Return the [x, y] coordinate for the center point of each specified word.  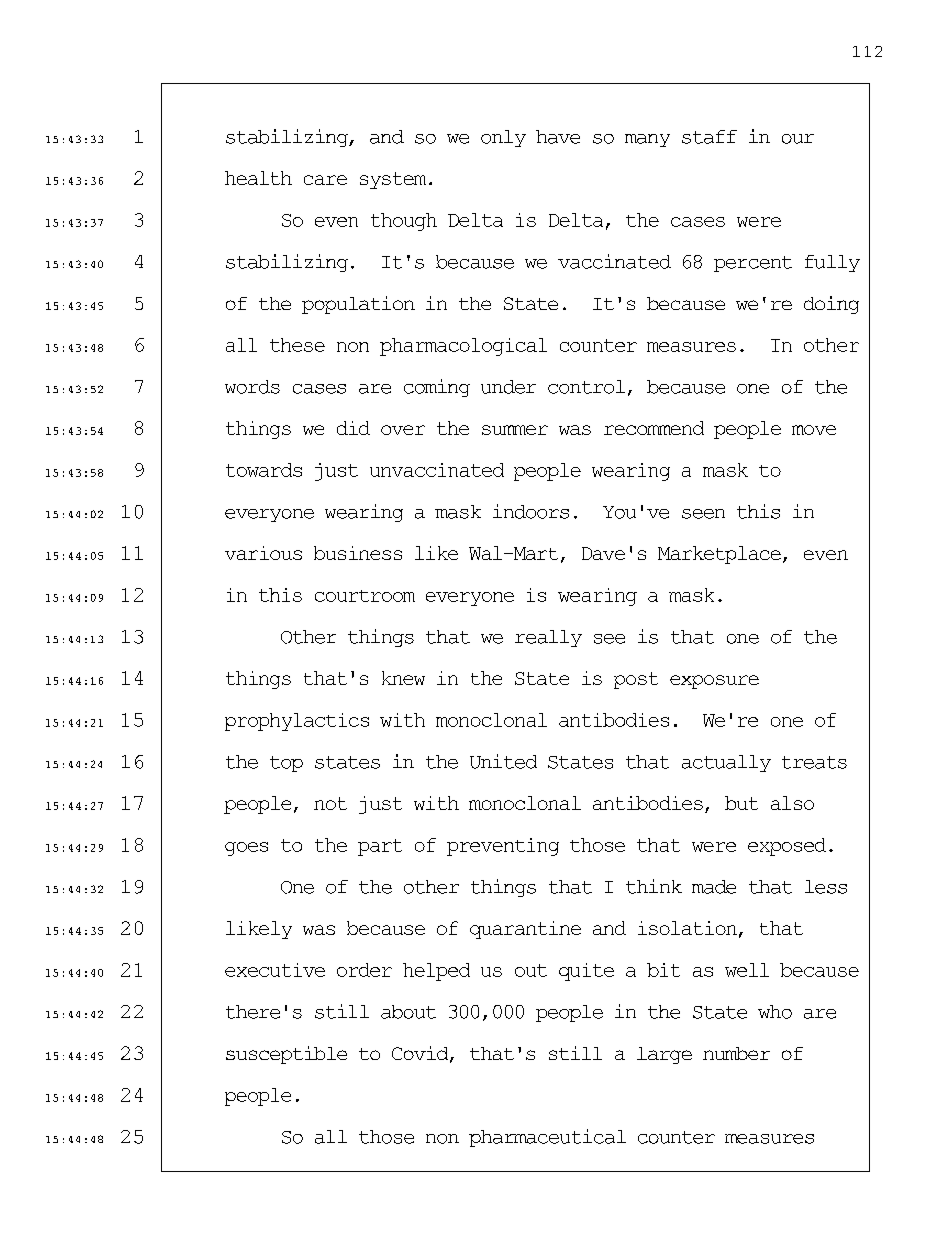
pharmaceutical [547, 1138]
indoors [531, 511]
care [325, 180]
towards [264, 470]
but [741, 803]
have [558, 137]
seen [703, 514]
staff [709, 137]
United [503, 761]
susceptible [286, 1055]
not [330, 803]
